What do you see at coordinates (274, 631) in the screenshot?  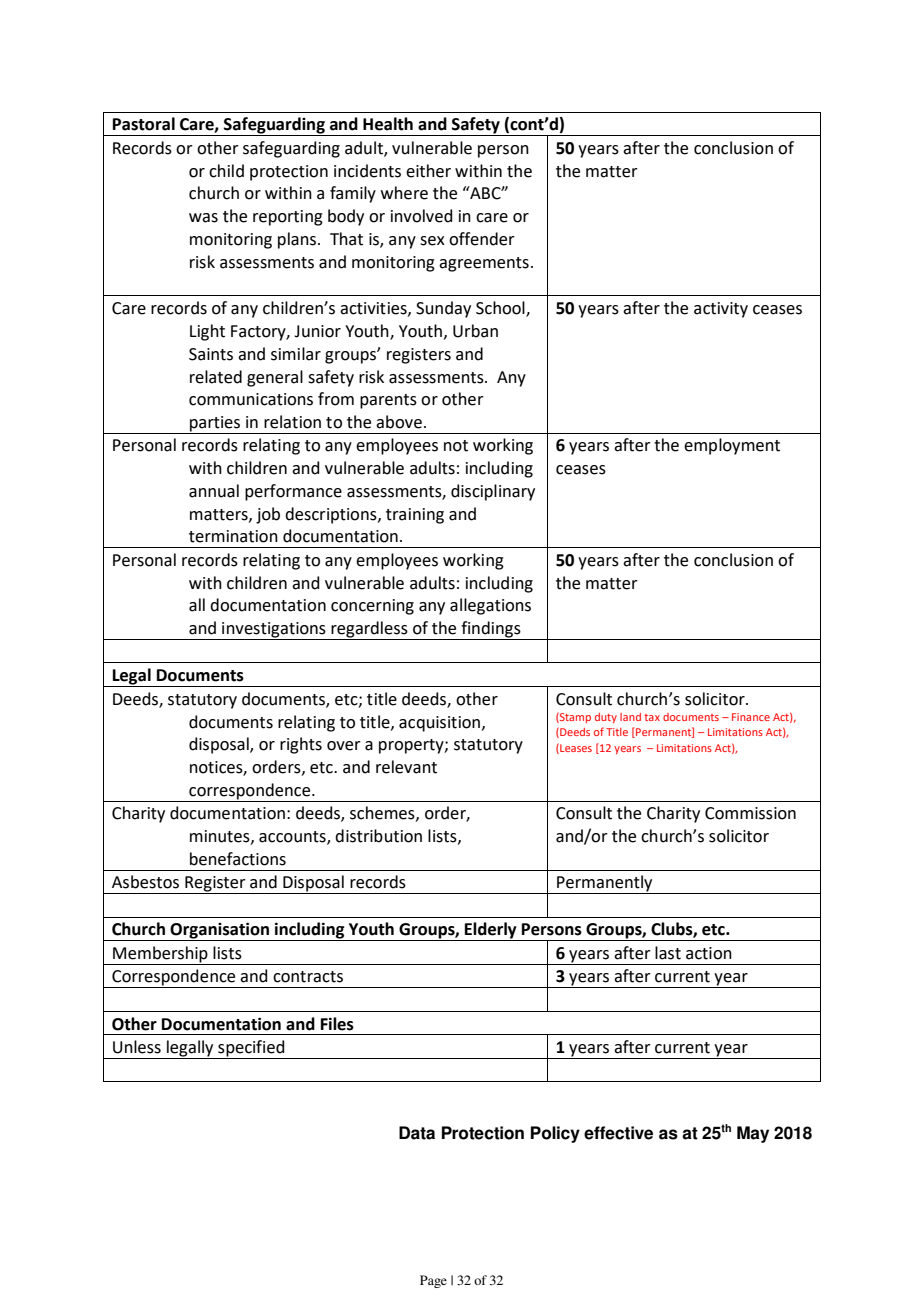 I see `investigations` at bounding box center [274, 631].
